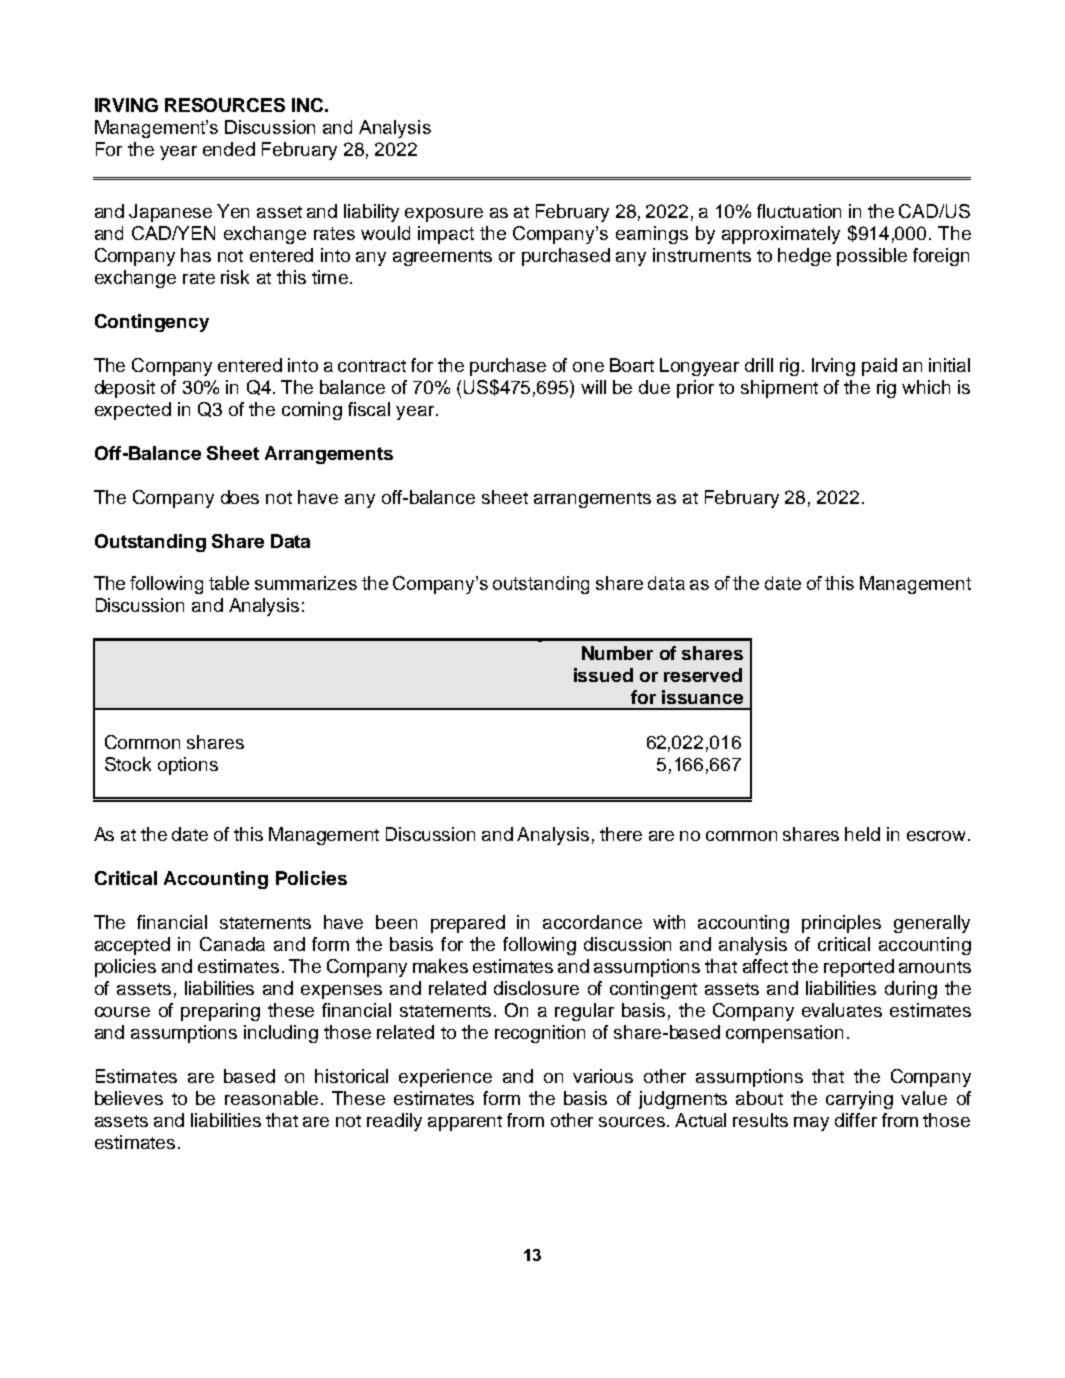  What do you see at coordinates (621, 834) in the screenshot?
I see `there` at bounding box center [621, 834].
